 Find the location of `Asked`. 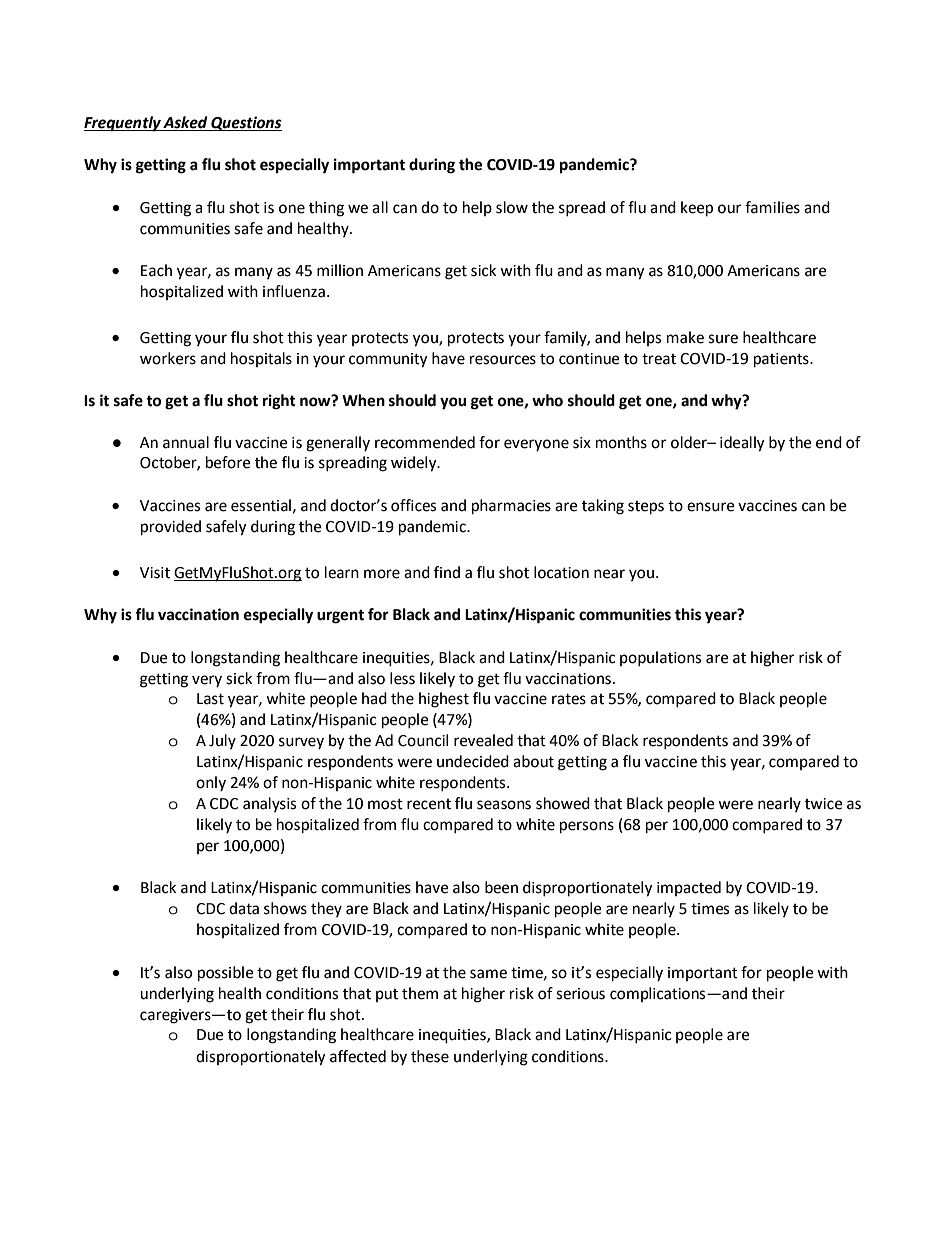

Asked is located at coordinates (186, 123).
